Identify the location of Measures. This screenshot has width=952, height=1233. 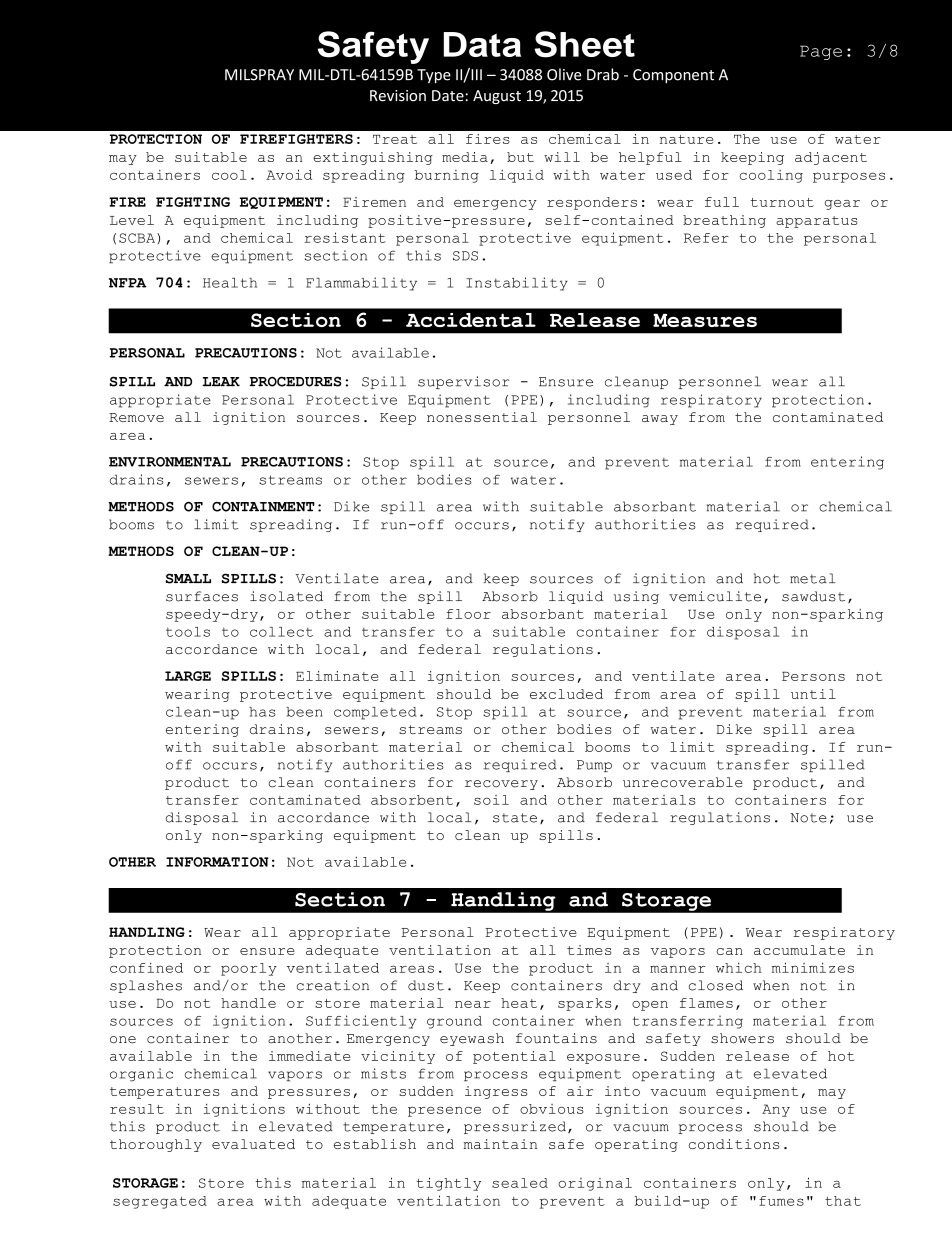
(705, 320).
